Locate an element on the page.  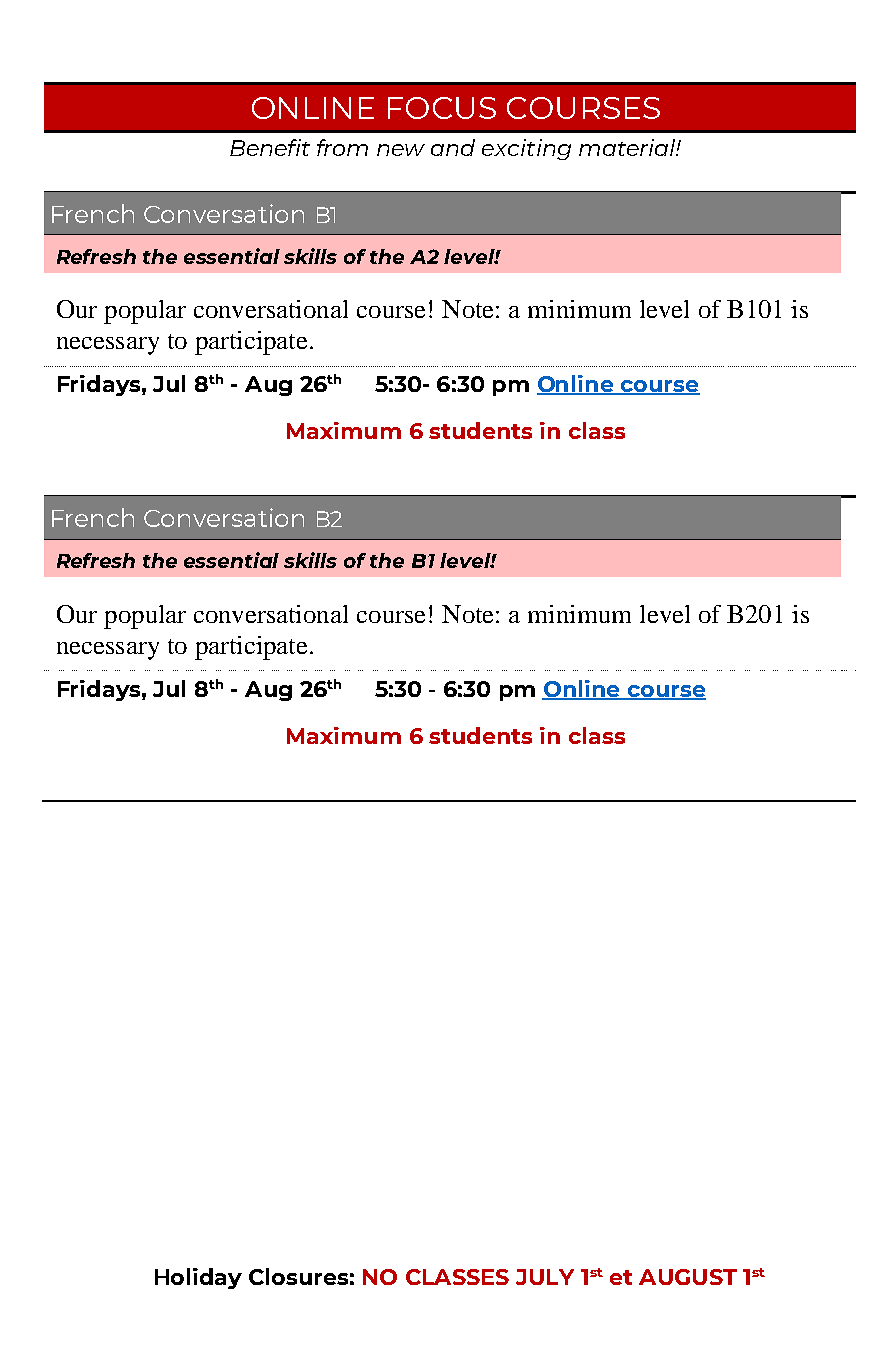
and is located at coordinates (453, 147).
